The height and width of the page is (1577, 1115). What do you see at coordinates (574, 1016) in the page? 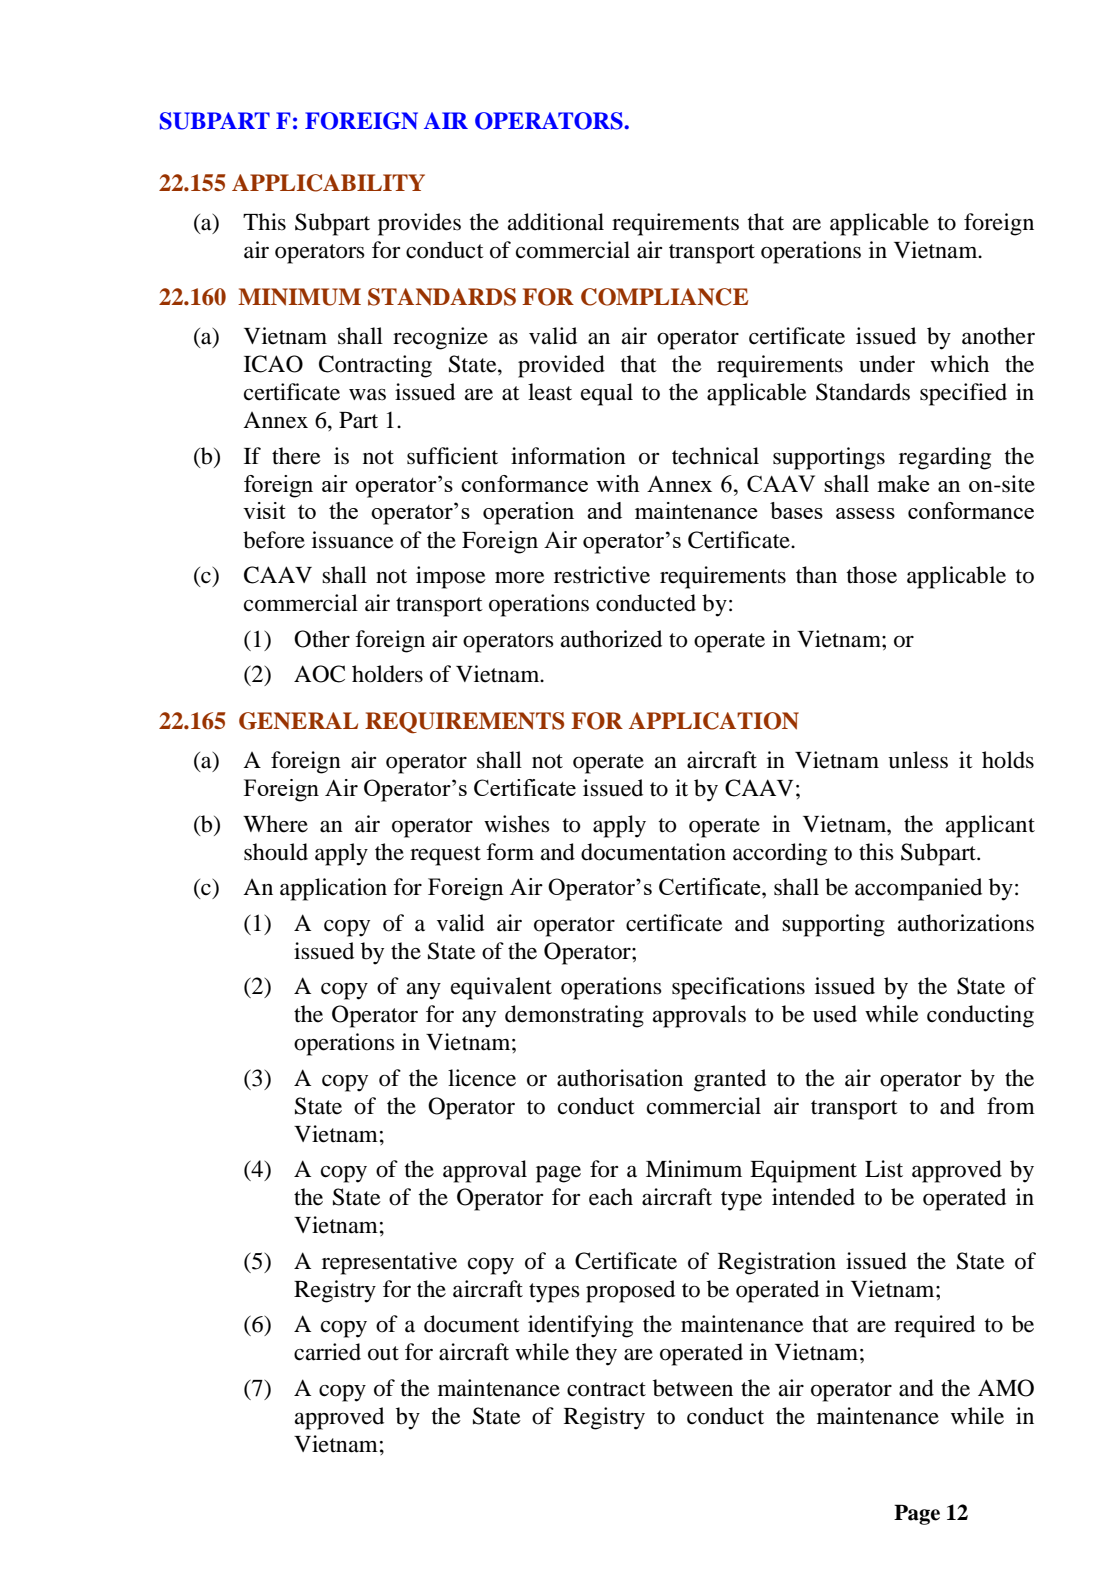
I see `demonstrating` at bounding box center [574, 1016].
